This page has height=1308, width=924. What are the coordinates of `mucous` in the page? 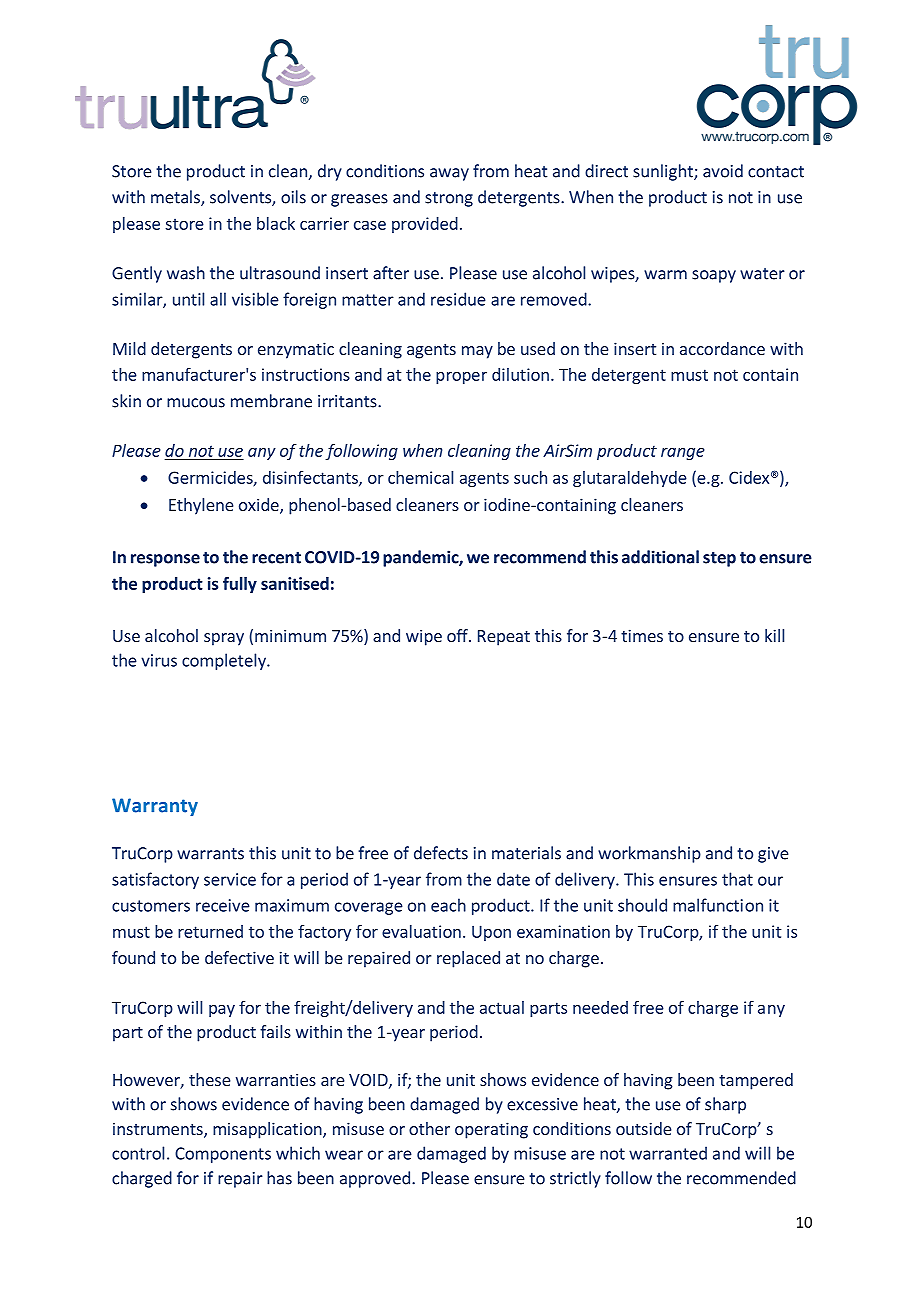 It's located at (196, 403).
